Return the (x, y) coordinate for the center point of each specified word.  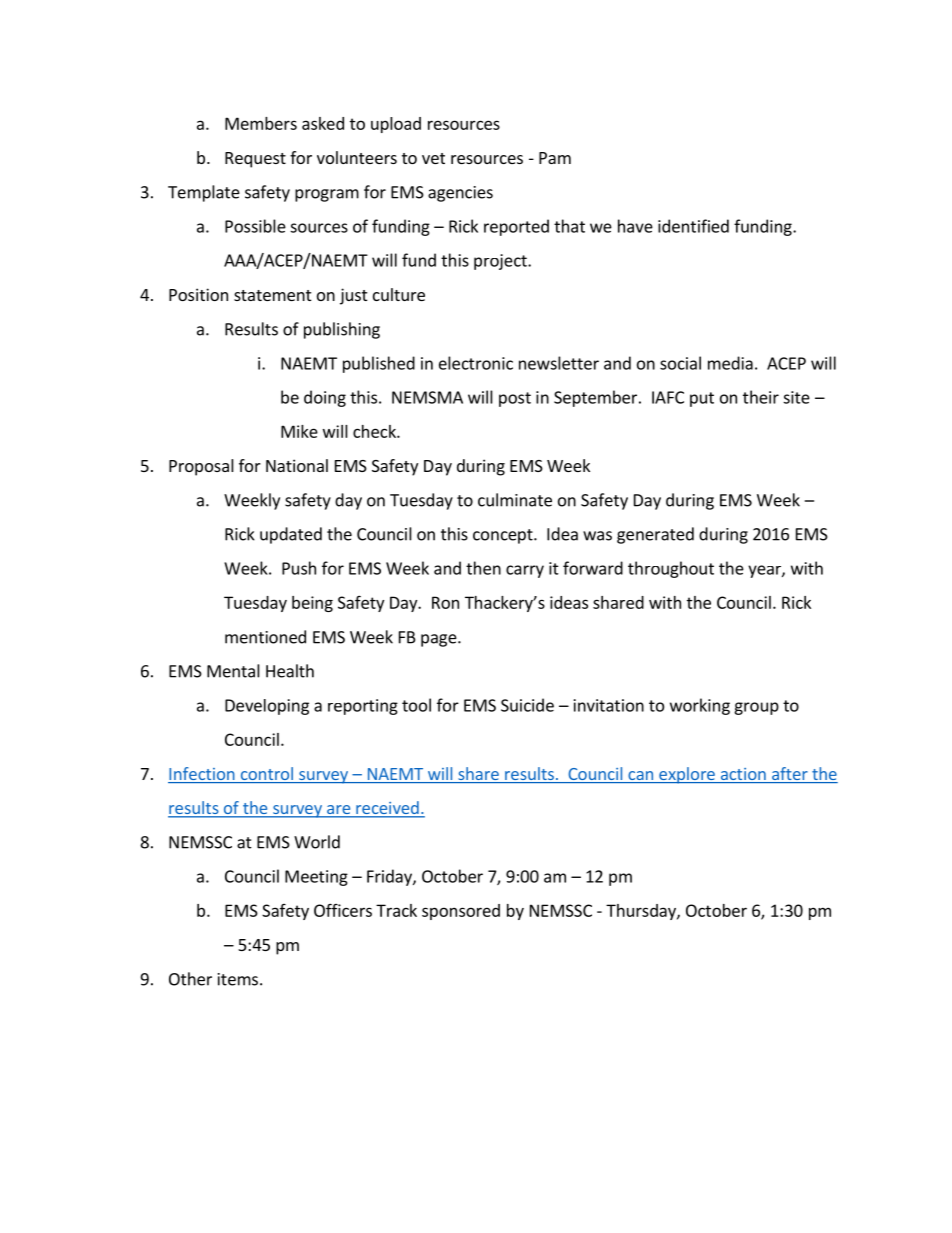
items (238, 979)
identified (693, 226)
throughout (671, 569)
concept (504, 536)
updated (291, 535)
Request (255, 160)
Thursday (642, 912)
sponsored (461, 912)
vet (433, 158)
